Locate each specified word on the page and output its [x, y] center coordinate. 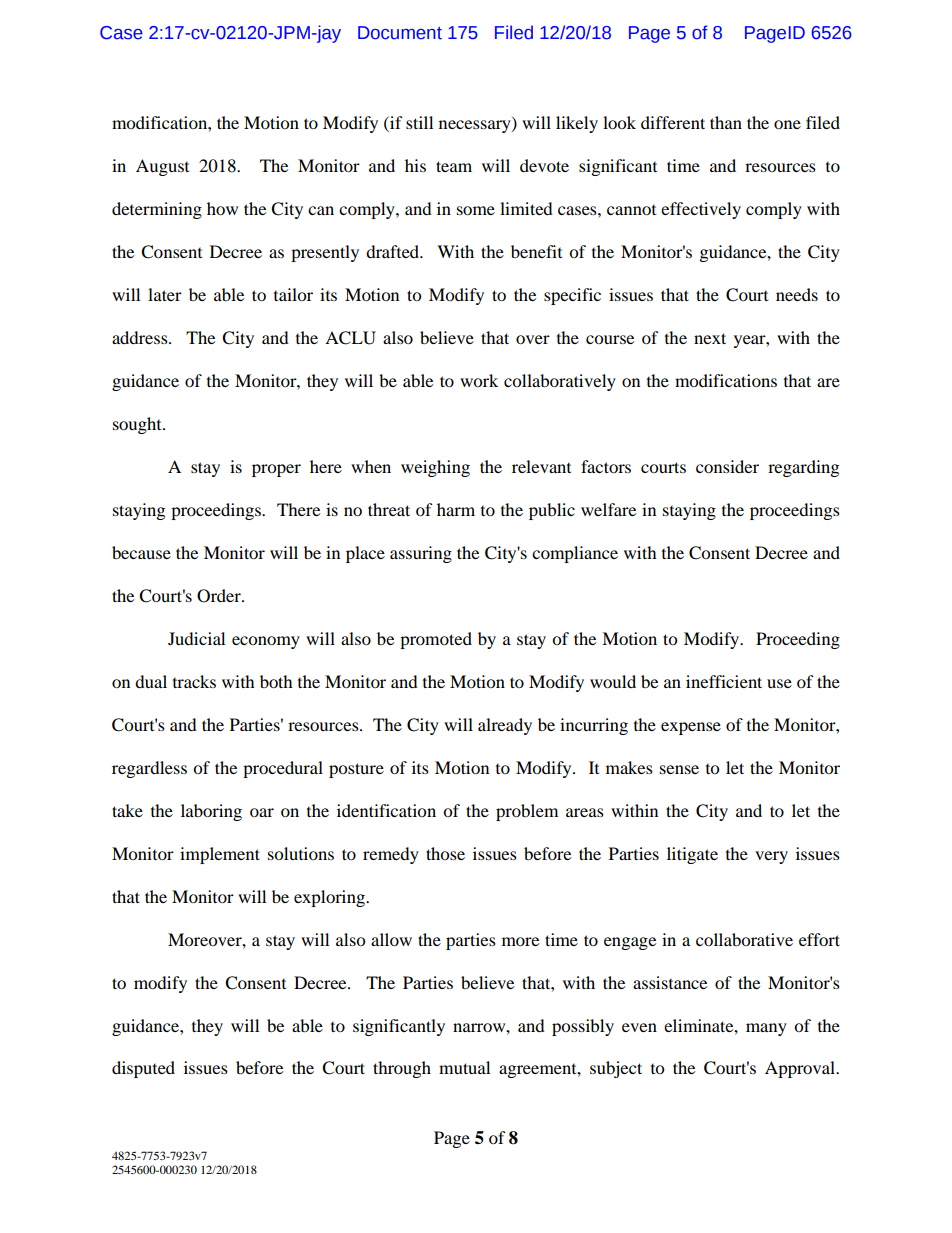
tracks [194, 681]
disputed [143, 1069]
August [162, 167]
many [766, 1029]
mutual [464, 1067]
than [726, 122]
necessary [476, 126]
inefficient [724, 681]
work [479, 380]
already [505, 726]
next [710, 338]
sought [138, 425]
